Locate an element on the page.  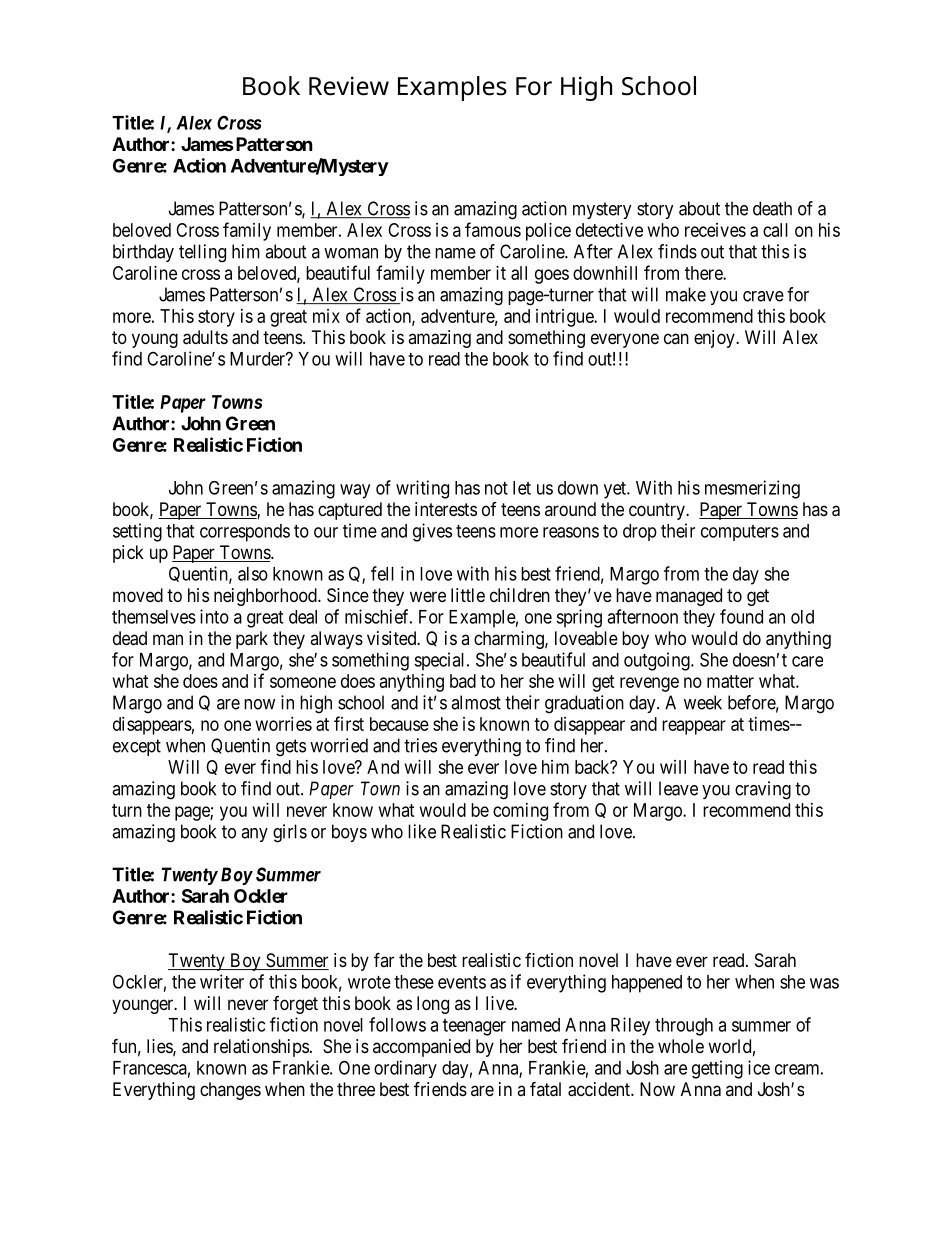
reappear is located at coordinates (694, 727).
